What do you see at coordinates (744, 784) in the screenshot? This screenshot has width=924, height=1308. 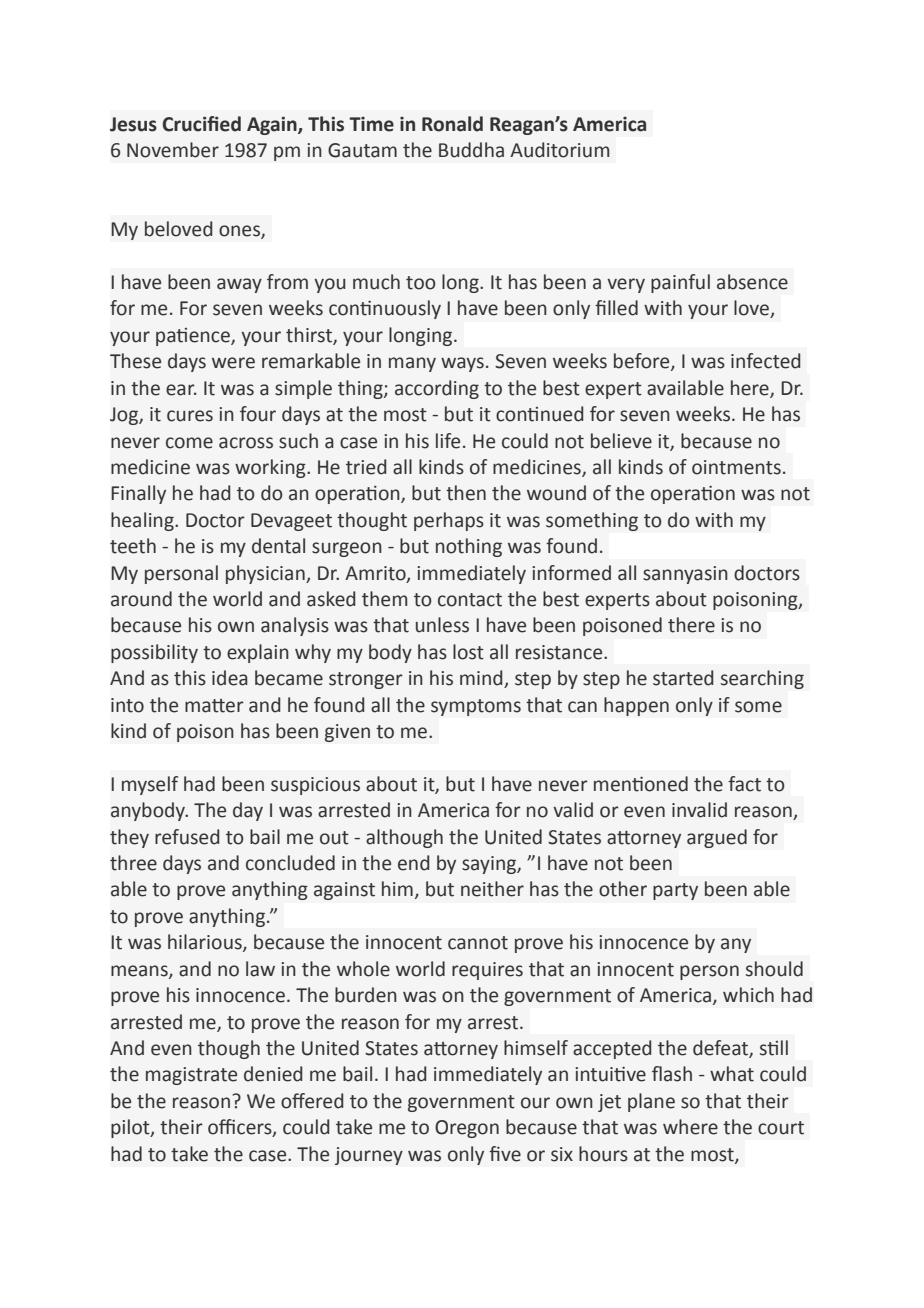 I see `fact` at bounding box center [744, 784].
